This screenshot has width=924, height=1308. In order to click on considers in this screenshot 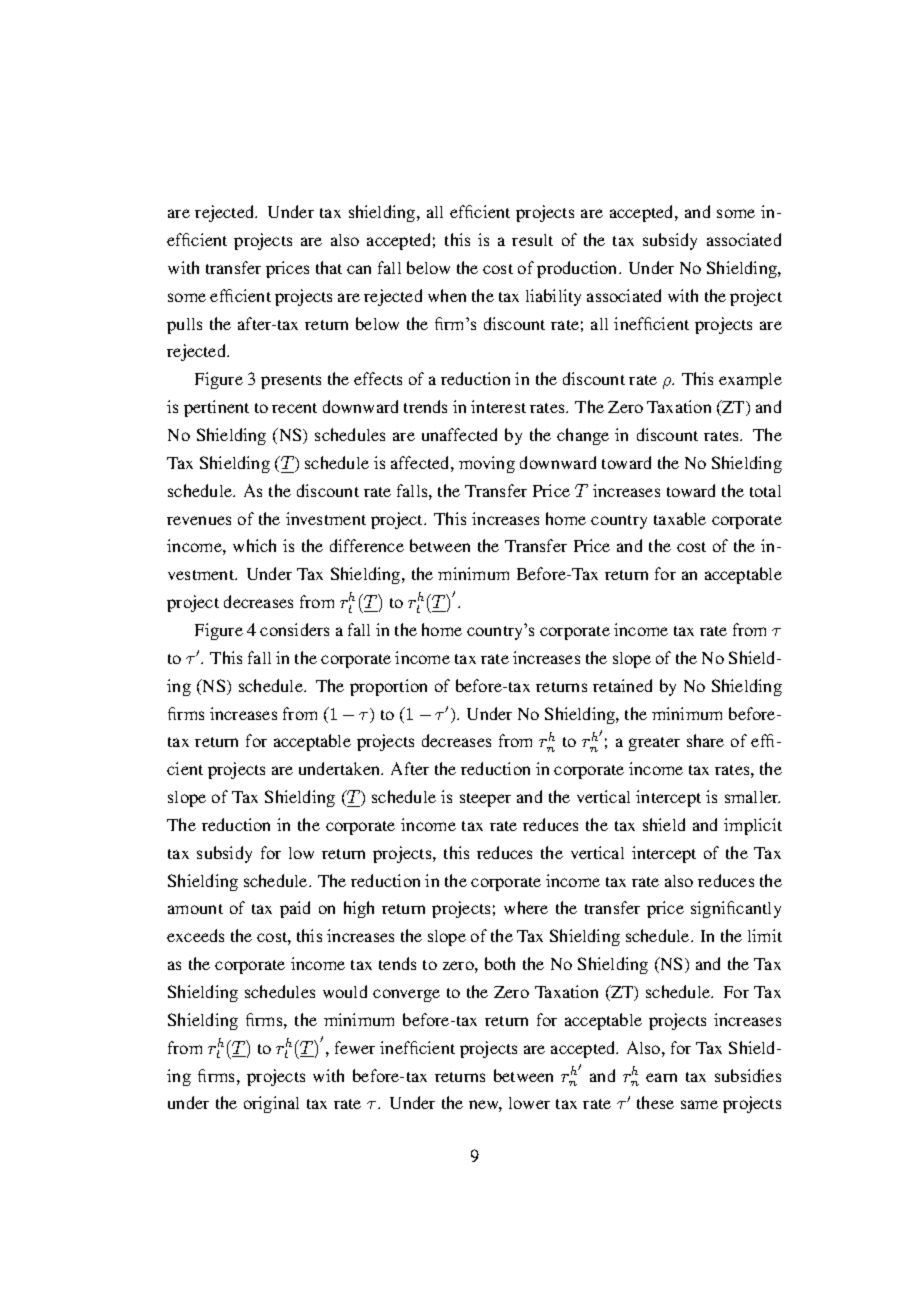, I will do `click(294, 629)`.
